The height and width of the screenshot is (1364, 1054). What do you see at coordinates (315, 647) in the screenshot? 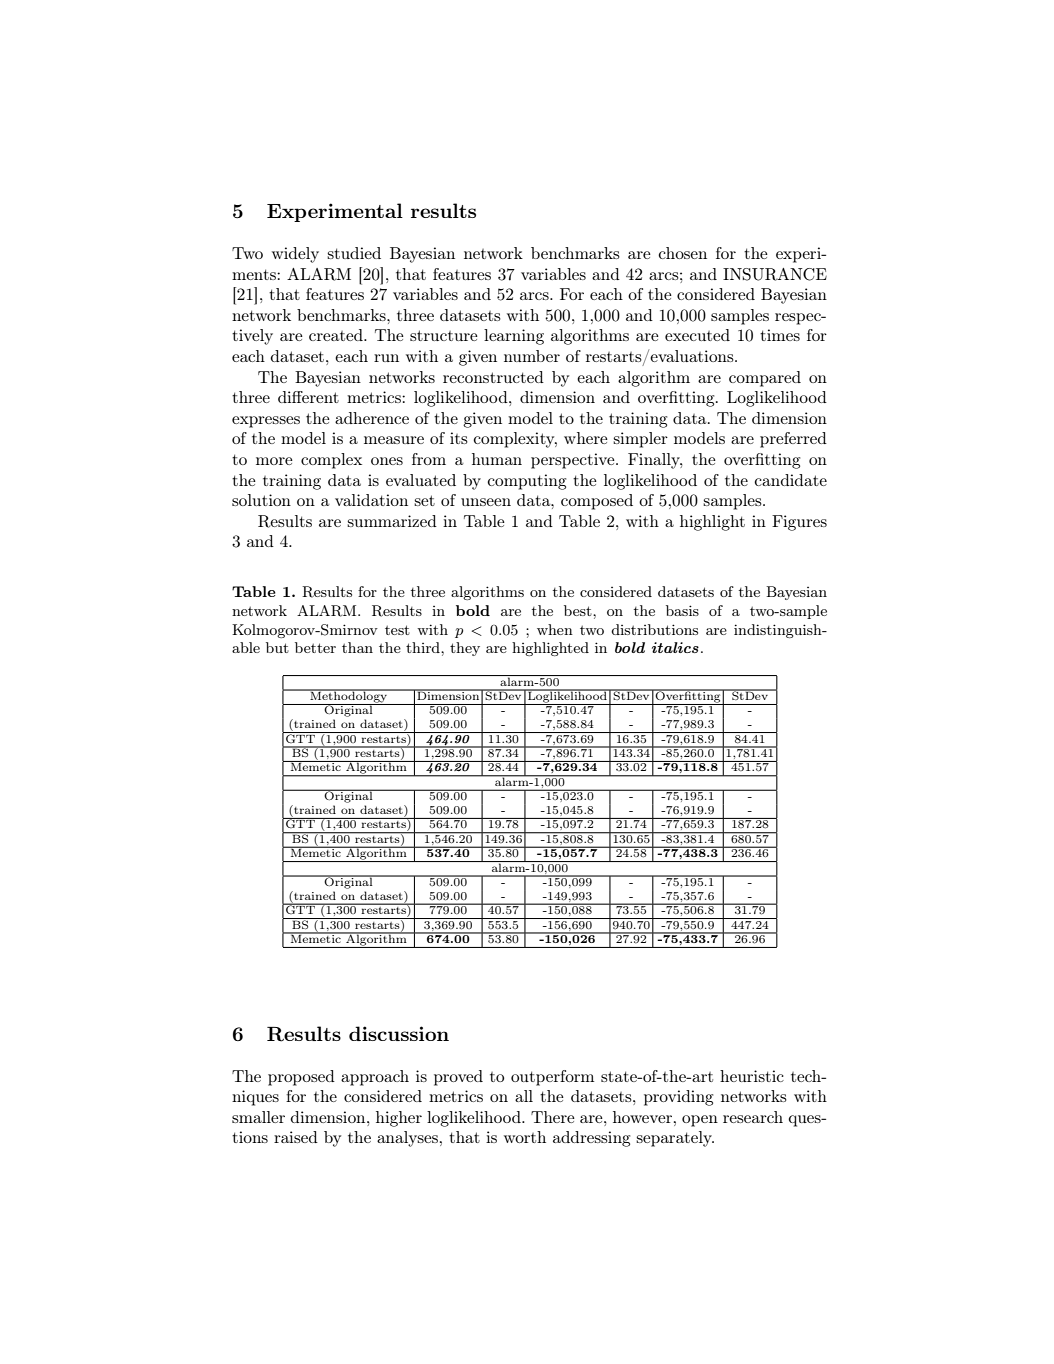
I see `better` at bounding box center [315, 647].
